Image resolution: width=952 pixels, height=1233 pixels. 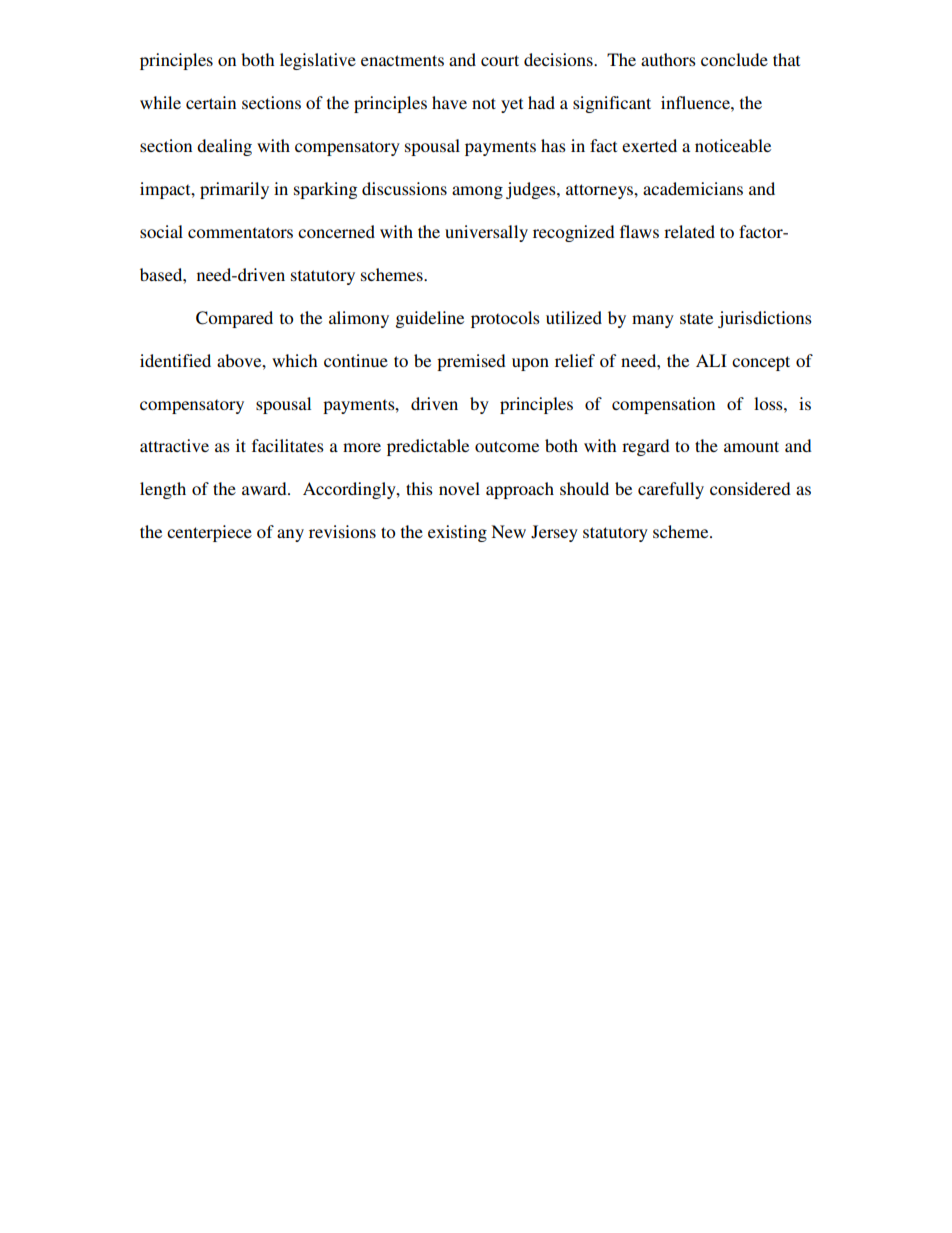 What do you see at coordinates (209, 533) in the screenshot?
I see `centerpiece` at bounding box center [209, 533].
